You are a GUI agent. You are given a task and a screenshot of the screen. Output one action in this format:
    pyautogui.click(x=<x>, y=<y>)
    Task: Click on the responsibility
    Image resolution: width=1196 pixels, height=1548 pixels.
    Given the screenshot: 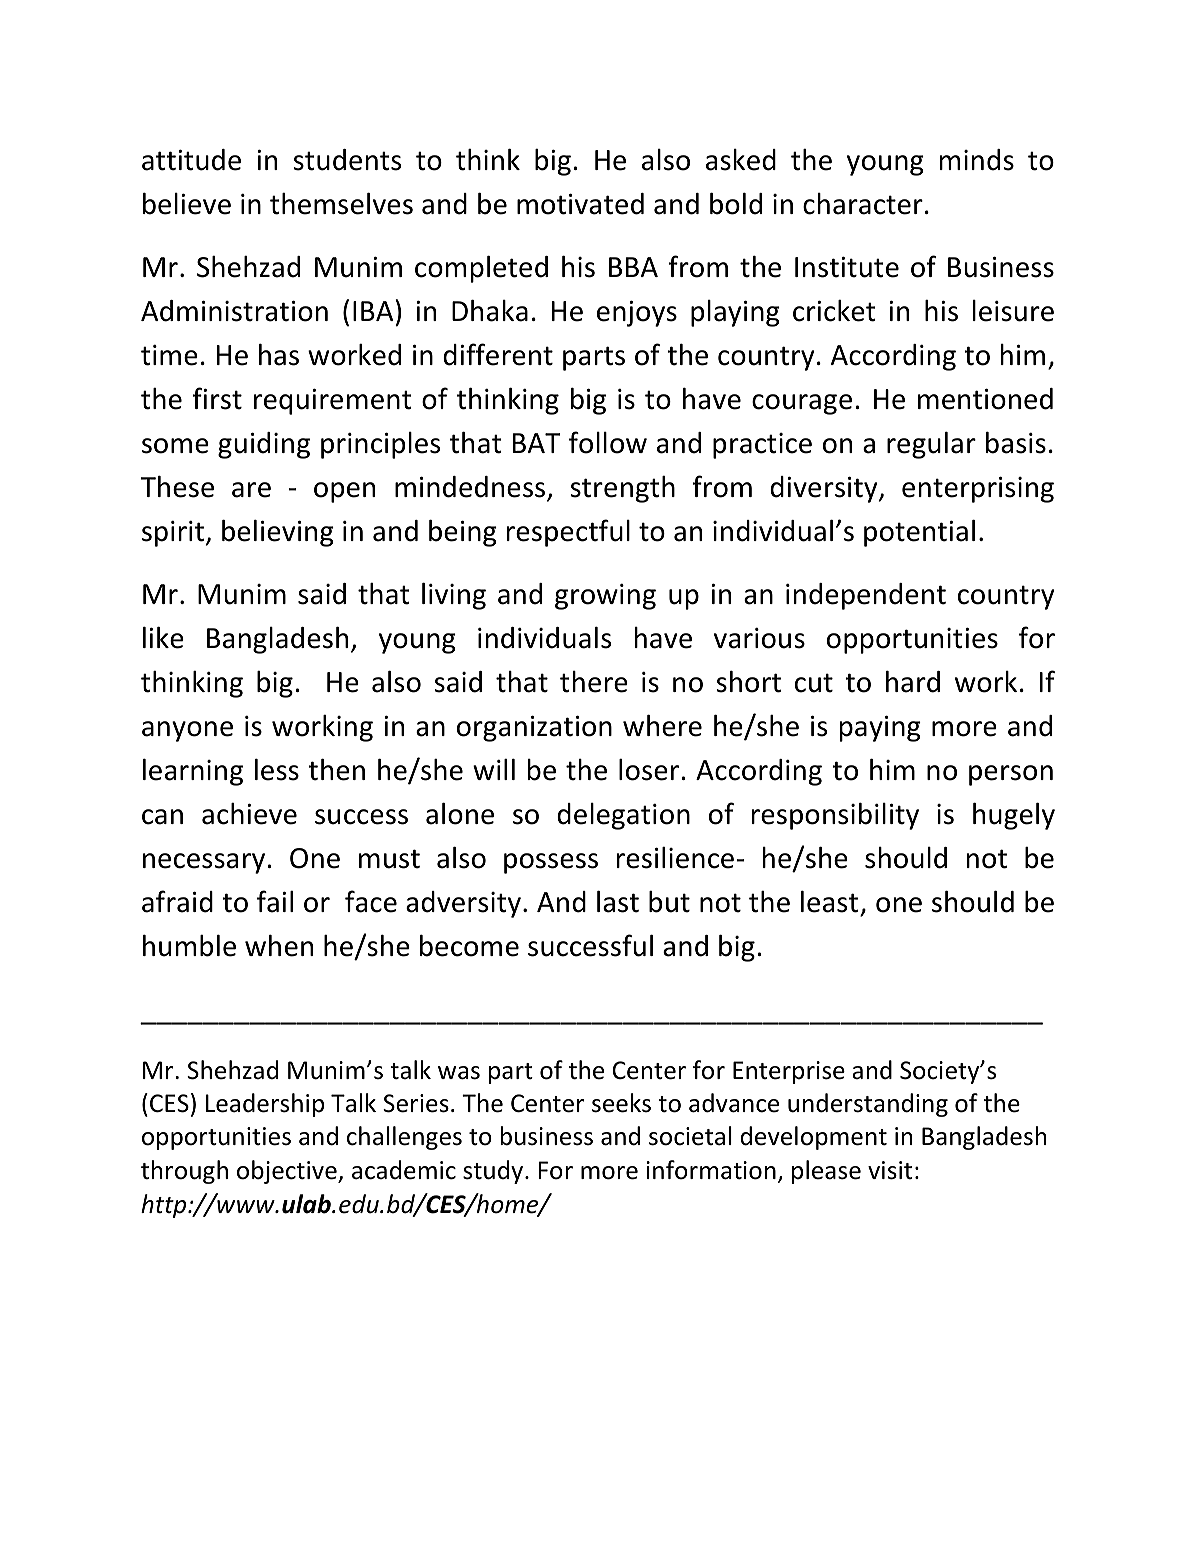 What is the action you would take?
    pyautogui.click(x=835, y=816)
